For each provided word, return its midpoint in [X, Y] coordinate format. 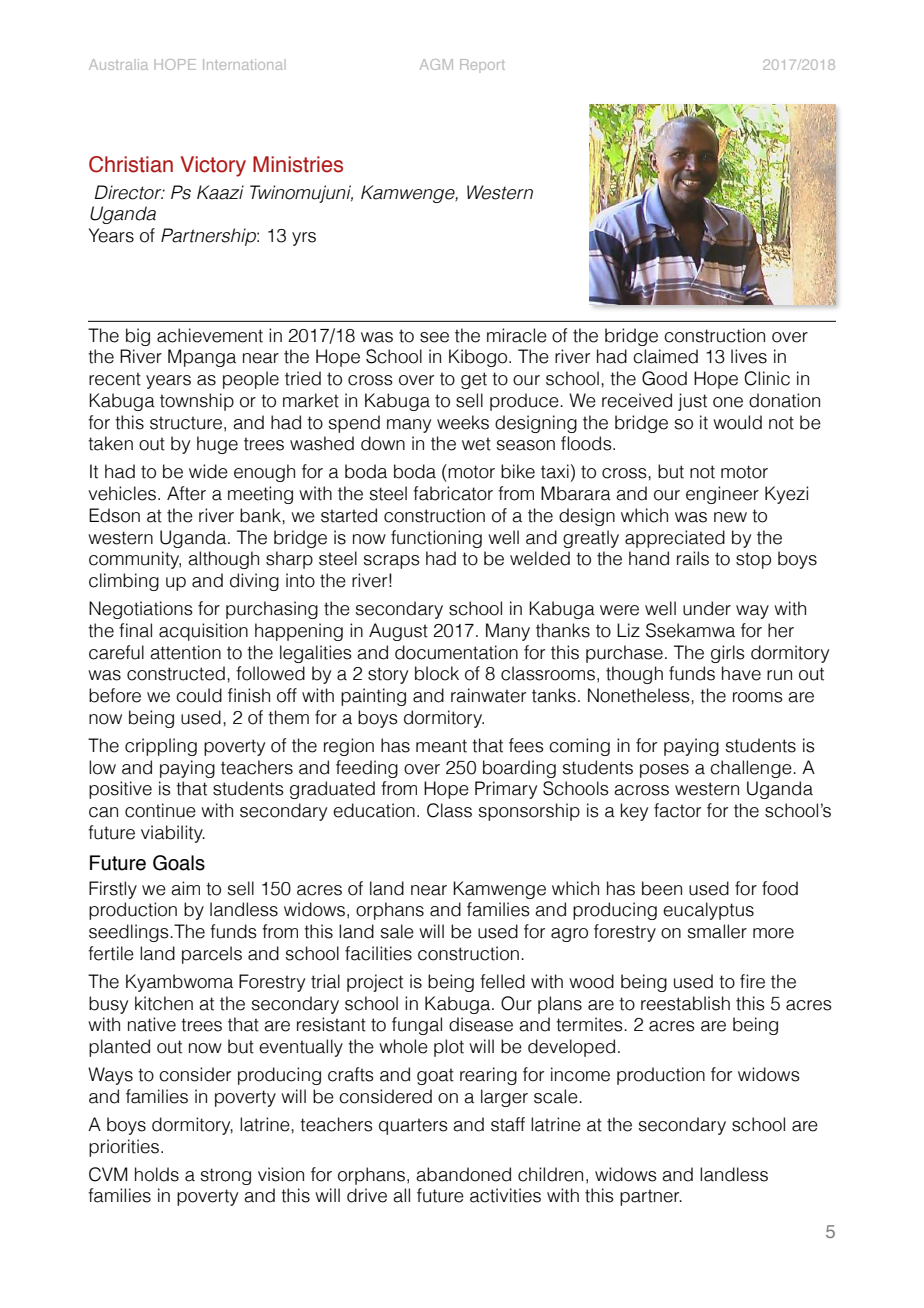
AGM [436, 64]
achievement [210, 335]
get [474, 380]
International [243, 64]
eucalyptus [708, 911]
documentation [456, 652]
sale [397, 931]
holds [157, 1174]
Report [482, 64]
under [707, 608]
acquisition [203, 632]
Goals [179, 863]
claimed [665, 356]
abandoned [463, 1174]
